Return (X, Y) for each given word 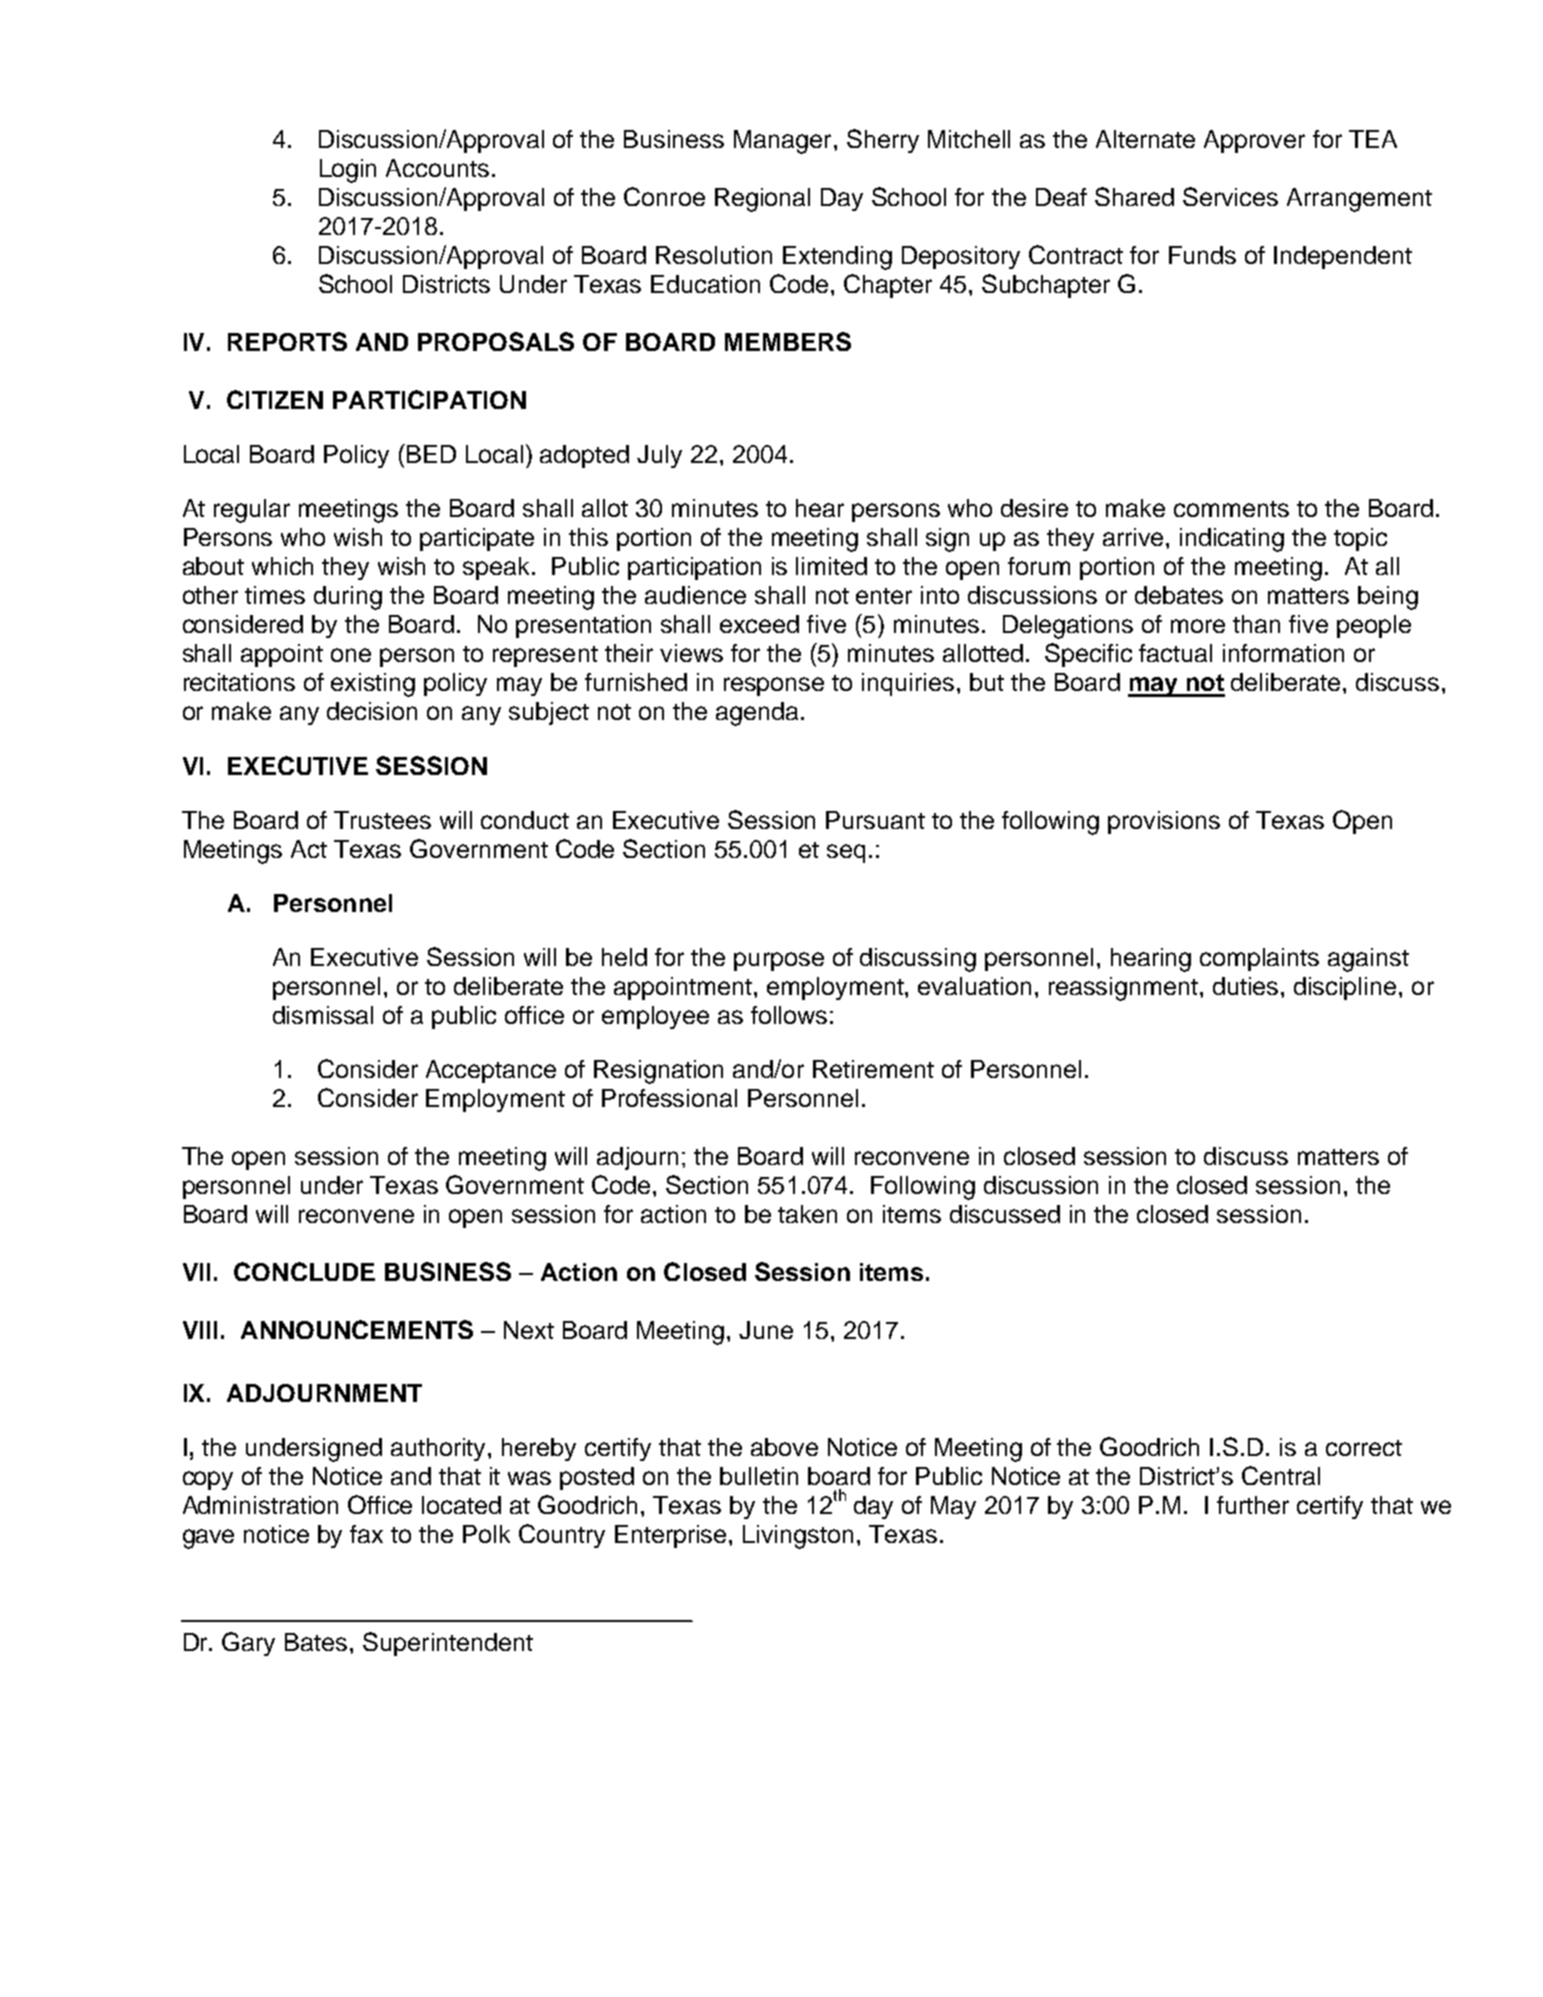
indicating (1232, 540)
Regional (762, 200)
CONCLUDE (304, 1271)
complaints (1259, 959)
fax (366, 1534)
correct (1364, 1448)
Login (348, 171)
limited (831, 566)
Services (1230, 196)
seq (846, 853)
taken (807, 1214)
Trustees (382, 820)
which (282, 566)
